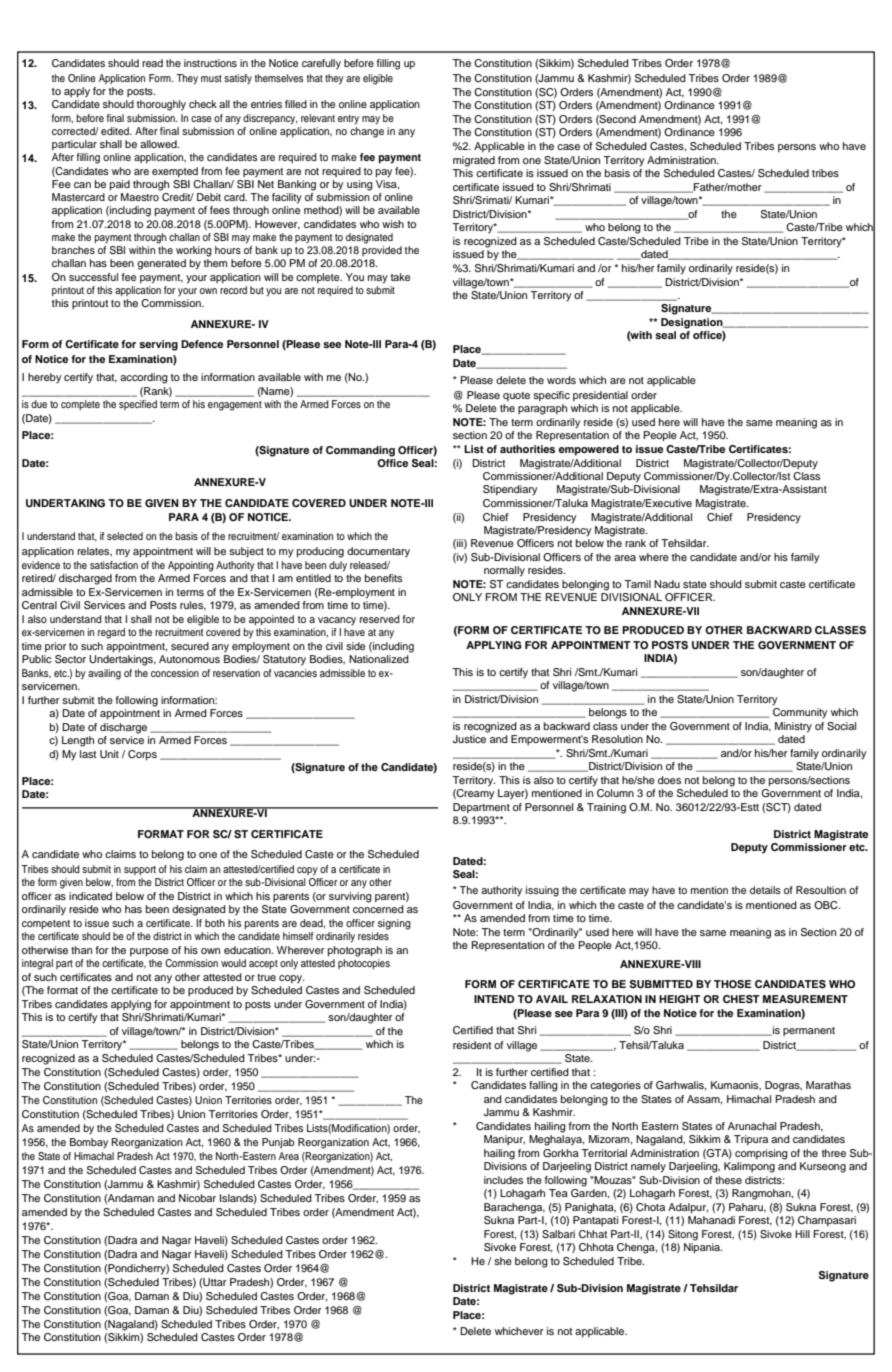 The height and width of the screenshot is (1372, 892). Describe the element at coordinates (474, 161) in the screenshot. I see `migrated` at that location.
